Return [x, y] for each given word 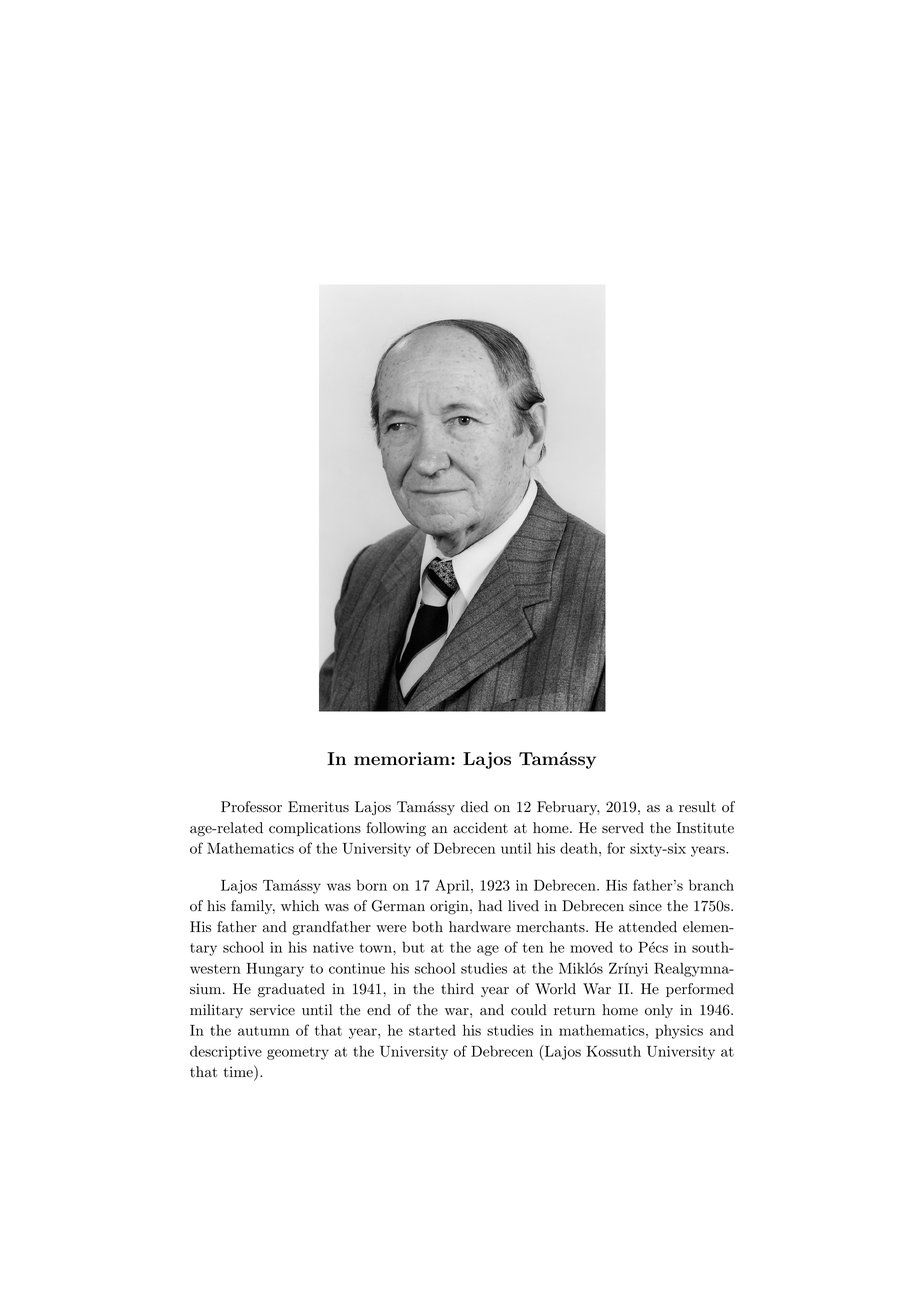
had [490, 906]
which [300, 906]
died [474, 807]
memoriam [403, 759]
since [645, 906]
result [697, 807]
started [432, 1030]
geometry [298, 1053]
